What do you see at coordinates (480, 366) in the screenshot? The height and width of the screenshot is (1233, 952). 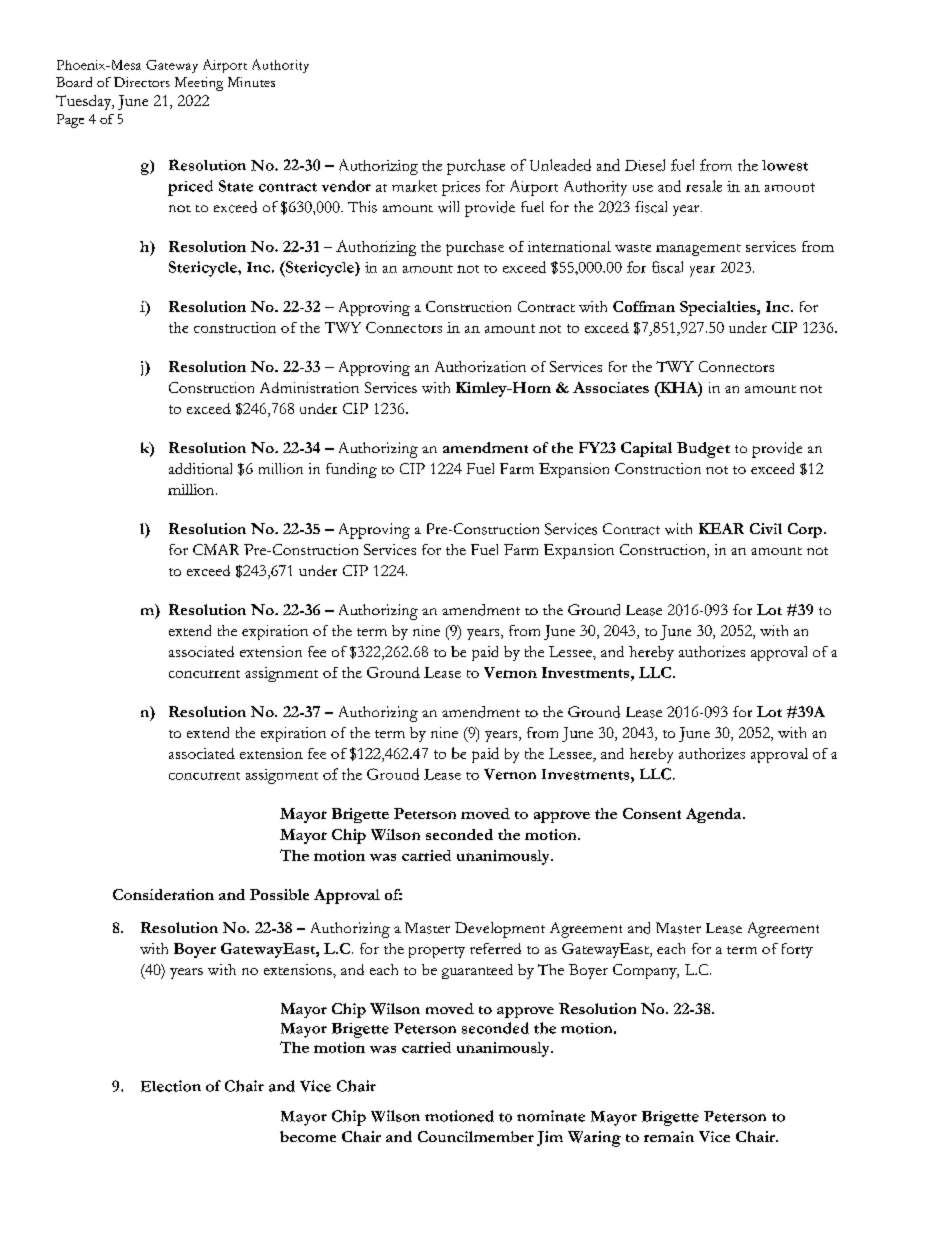 I see `Authorization` at bounding box center [480, 366].
